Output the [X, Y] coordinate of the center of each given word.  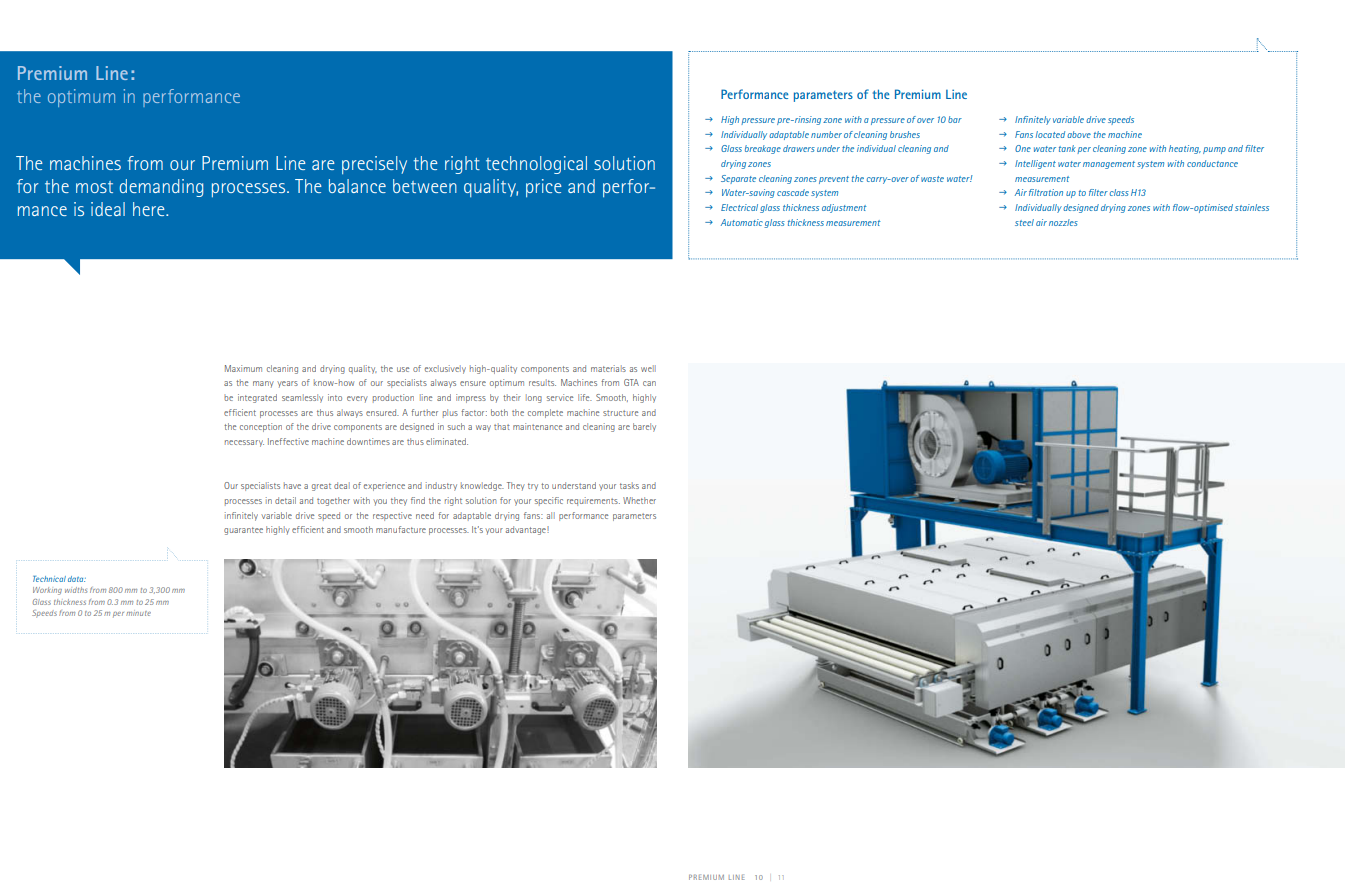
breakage [763, 149]
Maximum [243, 368]
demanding [161, 188]
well [648, 368]
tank [1067, 148]
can [649, 383]
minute [138, 613]
